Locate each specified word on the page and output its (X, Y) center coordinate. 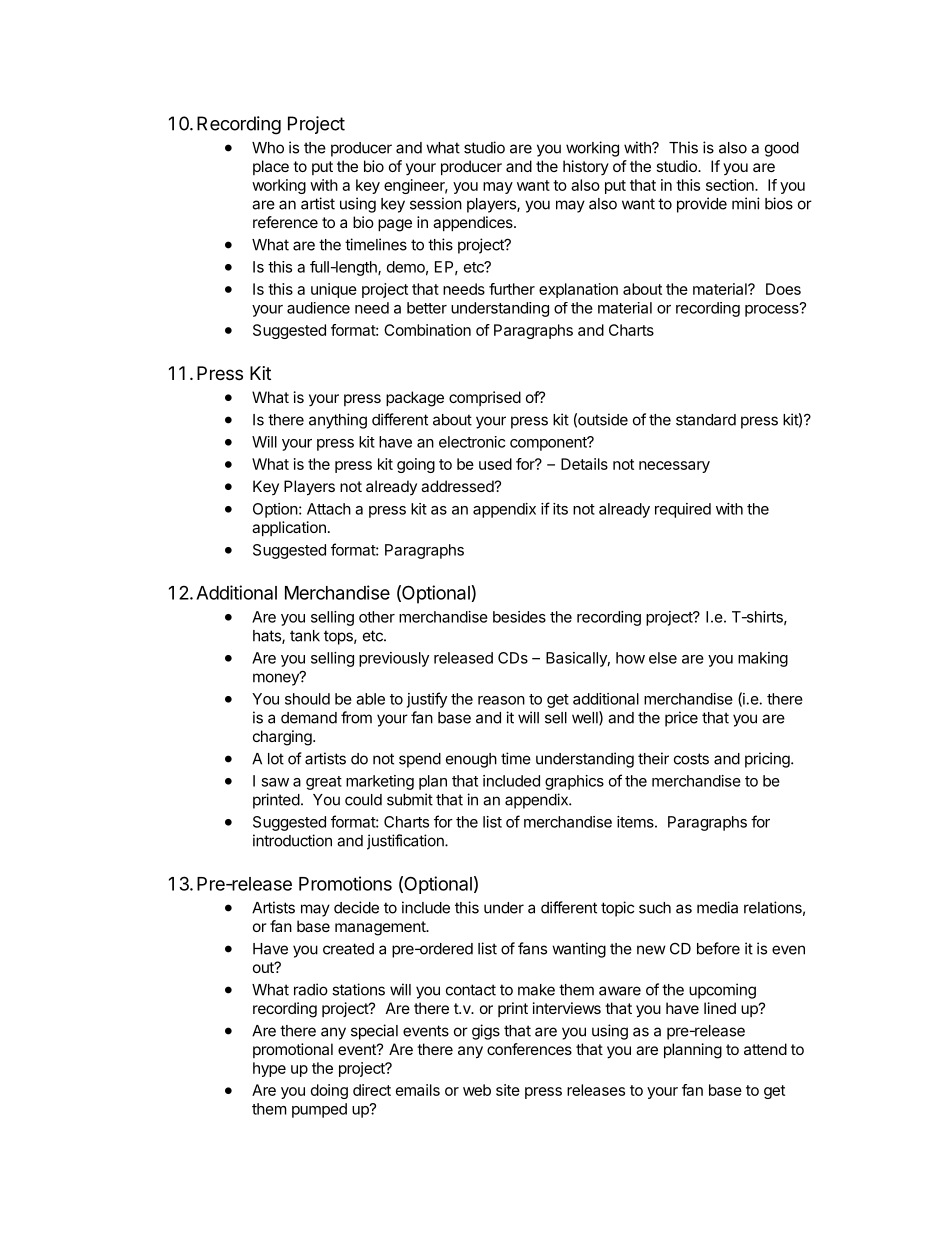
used (495, 464)
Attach (329, 509)
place (271, 167)
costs (691, 759)
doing (329, 1091)
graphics (574, 782)
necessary (674, 467)
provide (702, 205)
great (324, 783)
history (586, 167)
